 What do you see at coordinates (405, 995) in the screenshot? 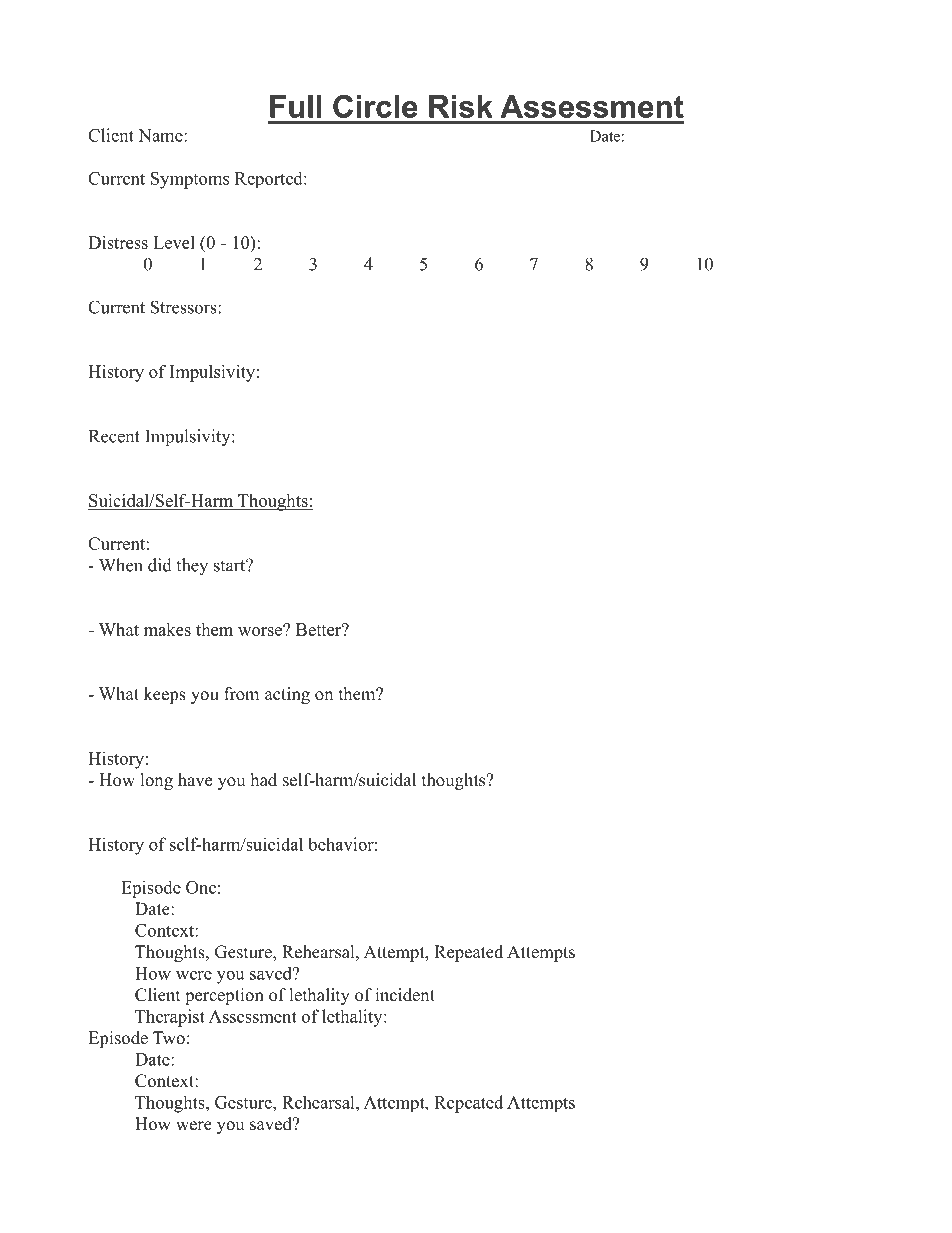
I see `incident` at bounding box center [405, 995].
